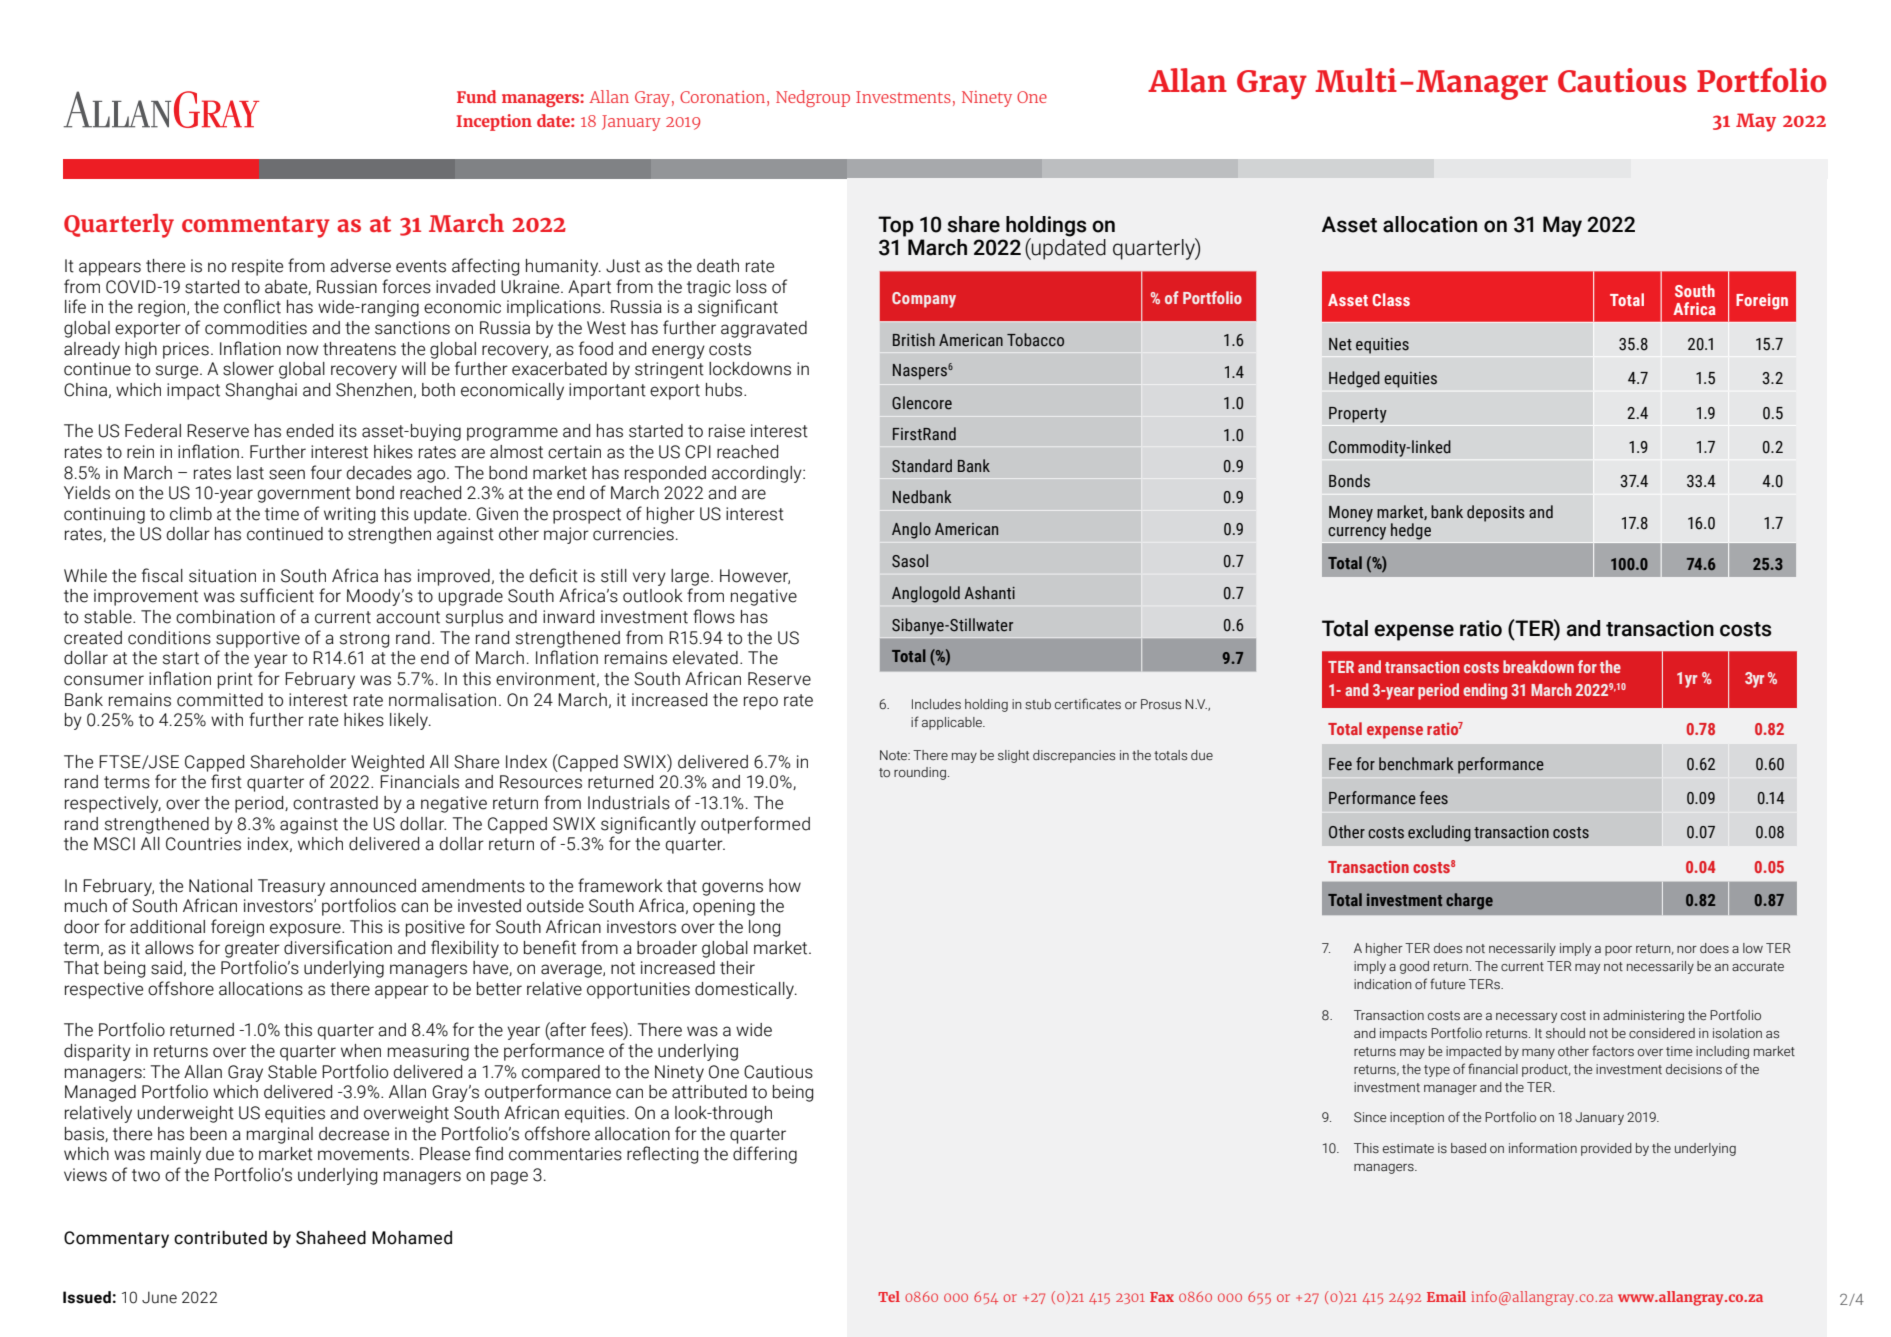  I want to click on Treasury, so click(291, 887).
